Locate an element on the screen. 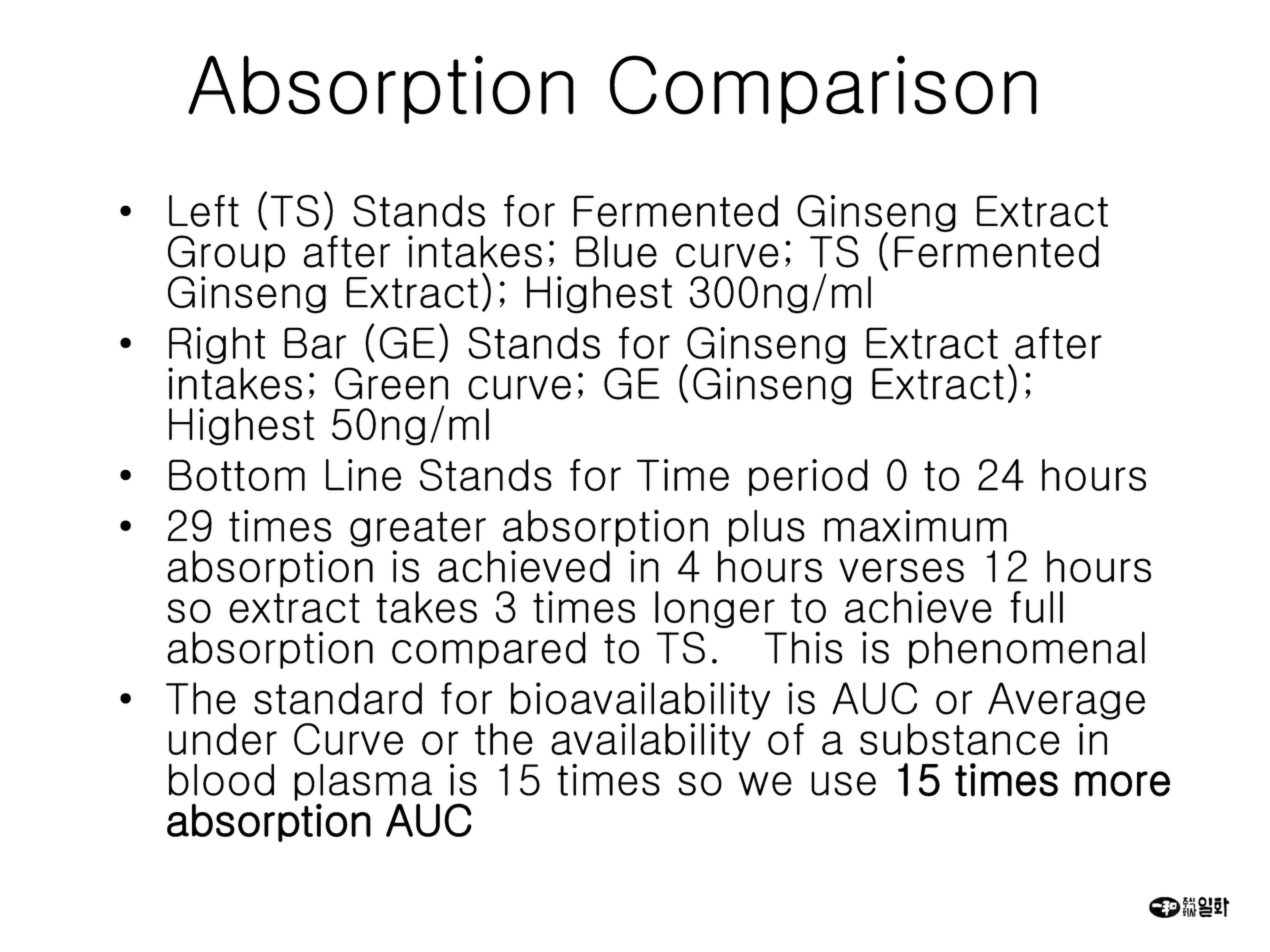 This screenshot has height=952, width=1270. Blue is located at coordinates (616, 251).
